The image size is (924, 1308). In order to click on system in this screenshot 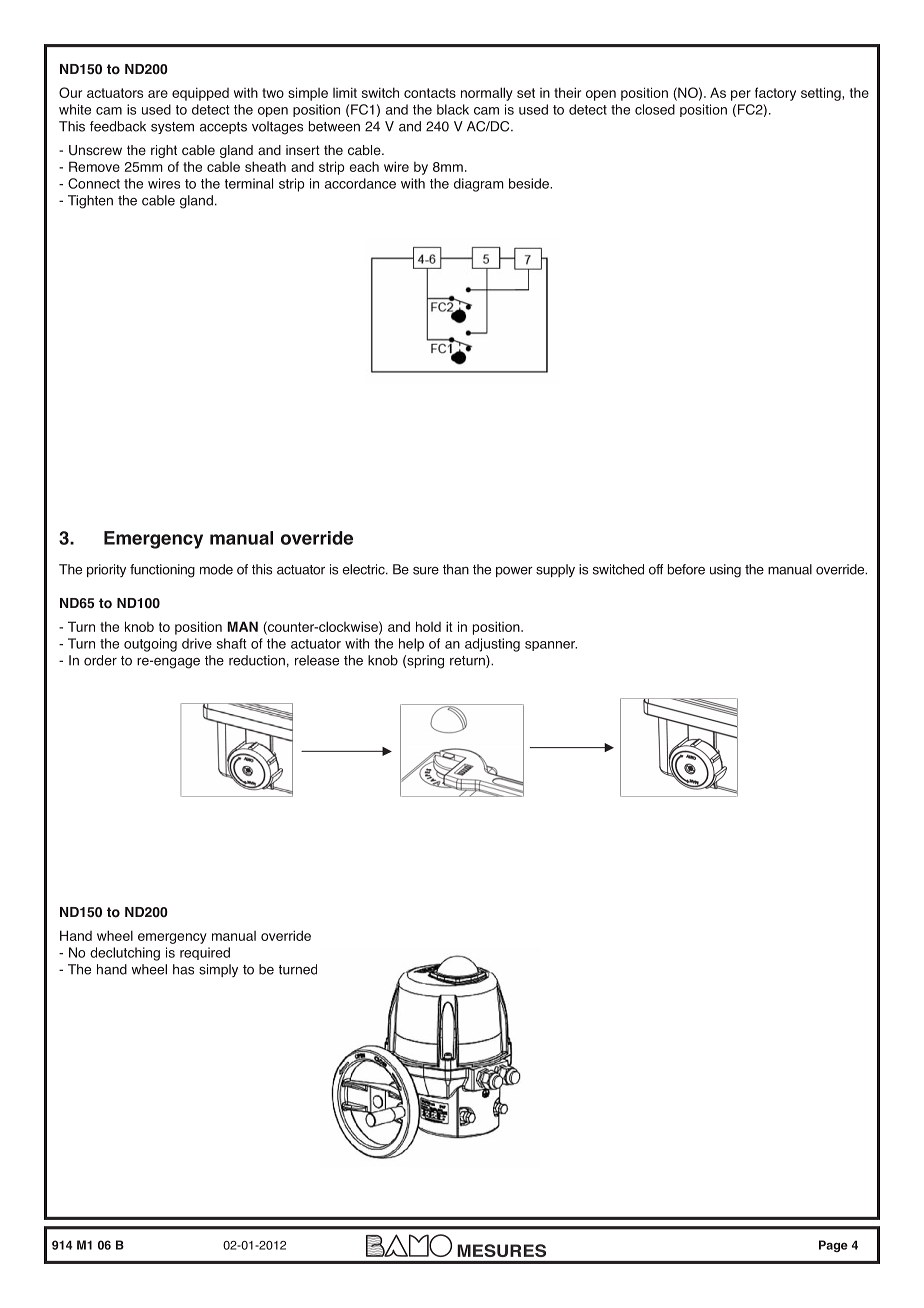, I will do `click(172, 128)`.
